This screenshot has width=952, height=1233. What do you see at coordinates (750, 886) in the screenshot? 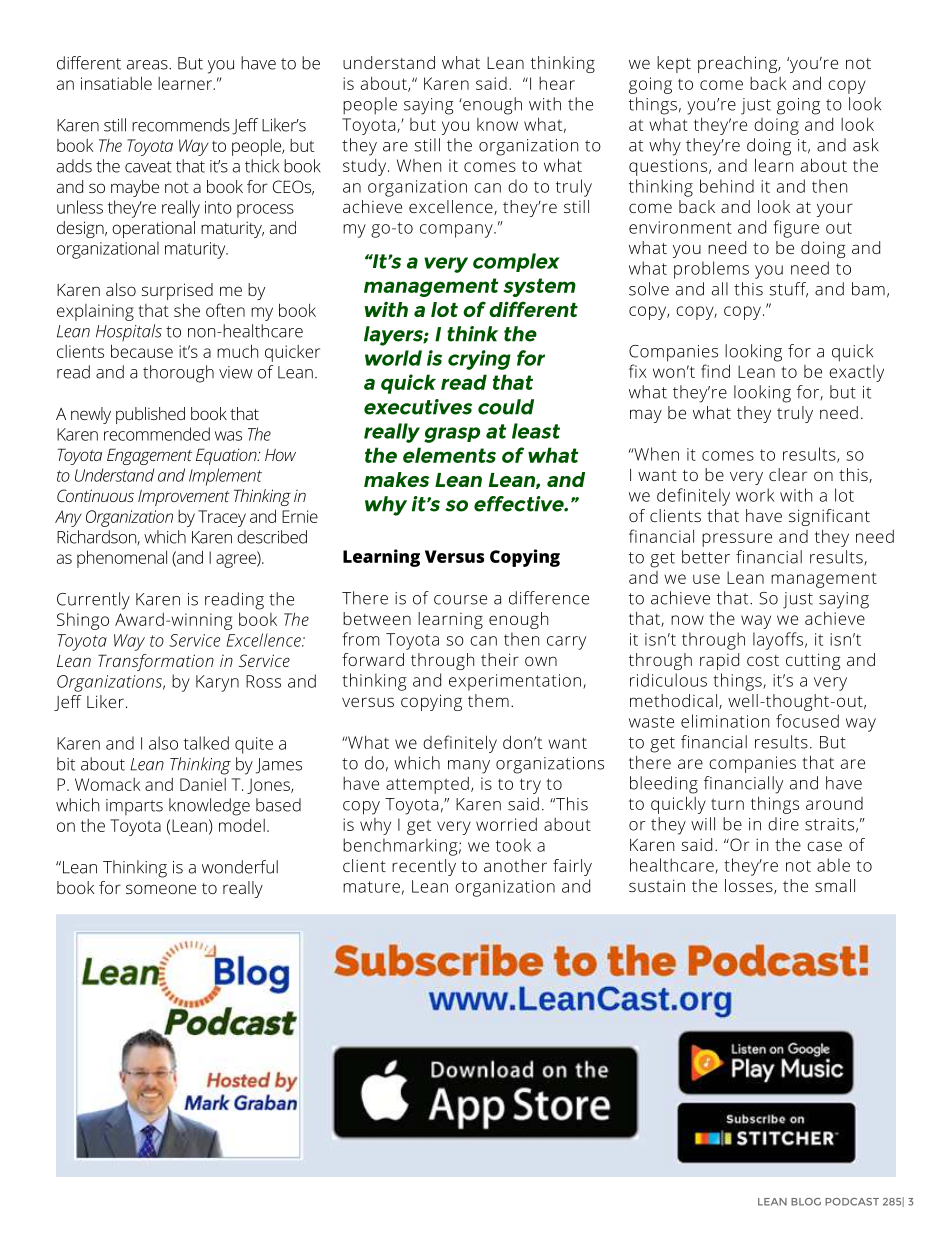
I see `losses` at bounding box center [750, 886].
